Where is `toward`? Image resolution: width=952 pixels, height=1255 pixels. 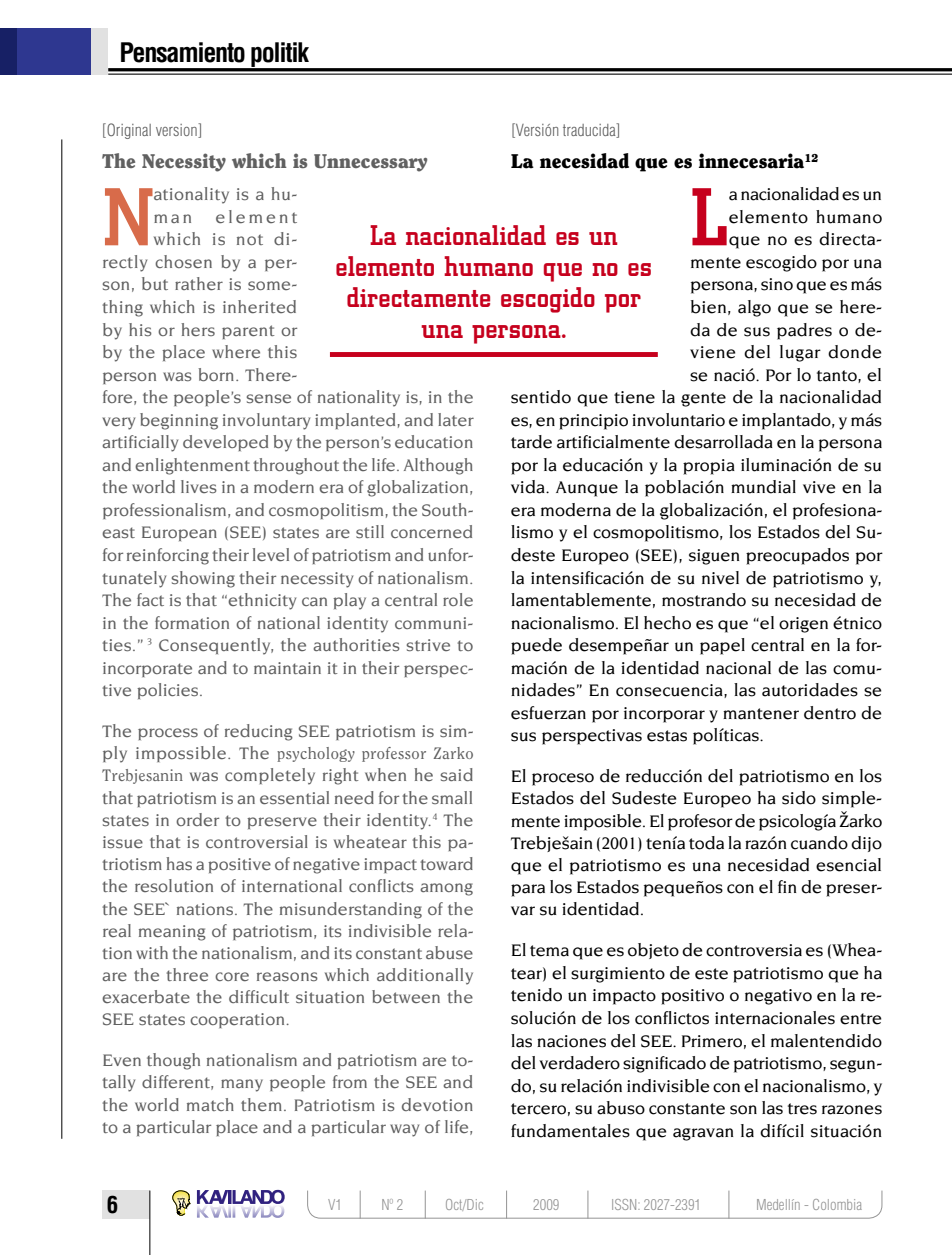 toward is located at coordinates (446, 863).
